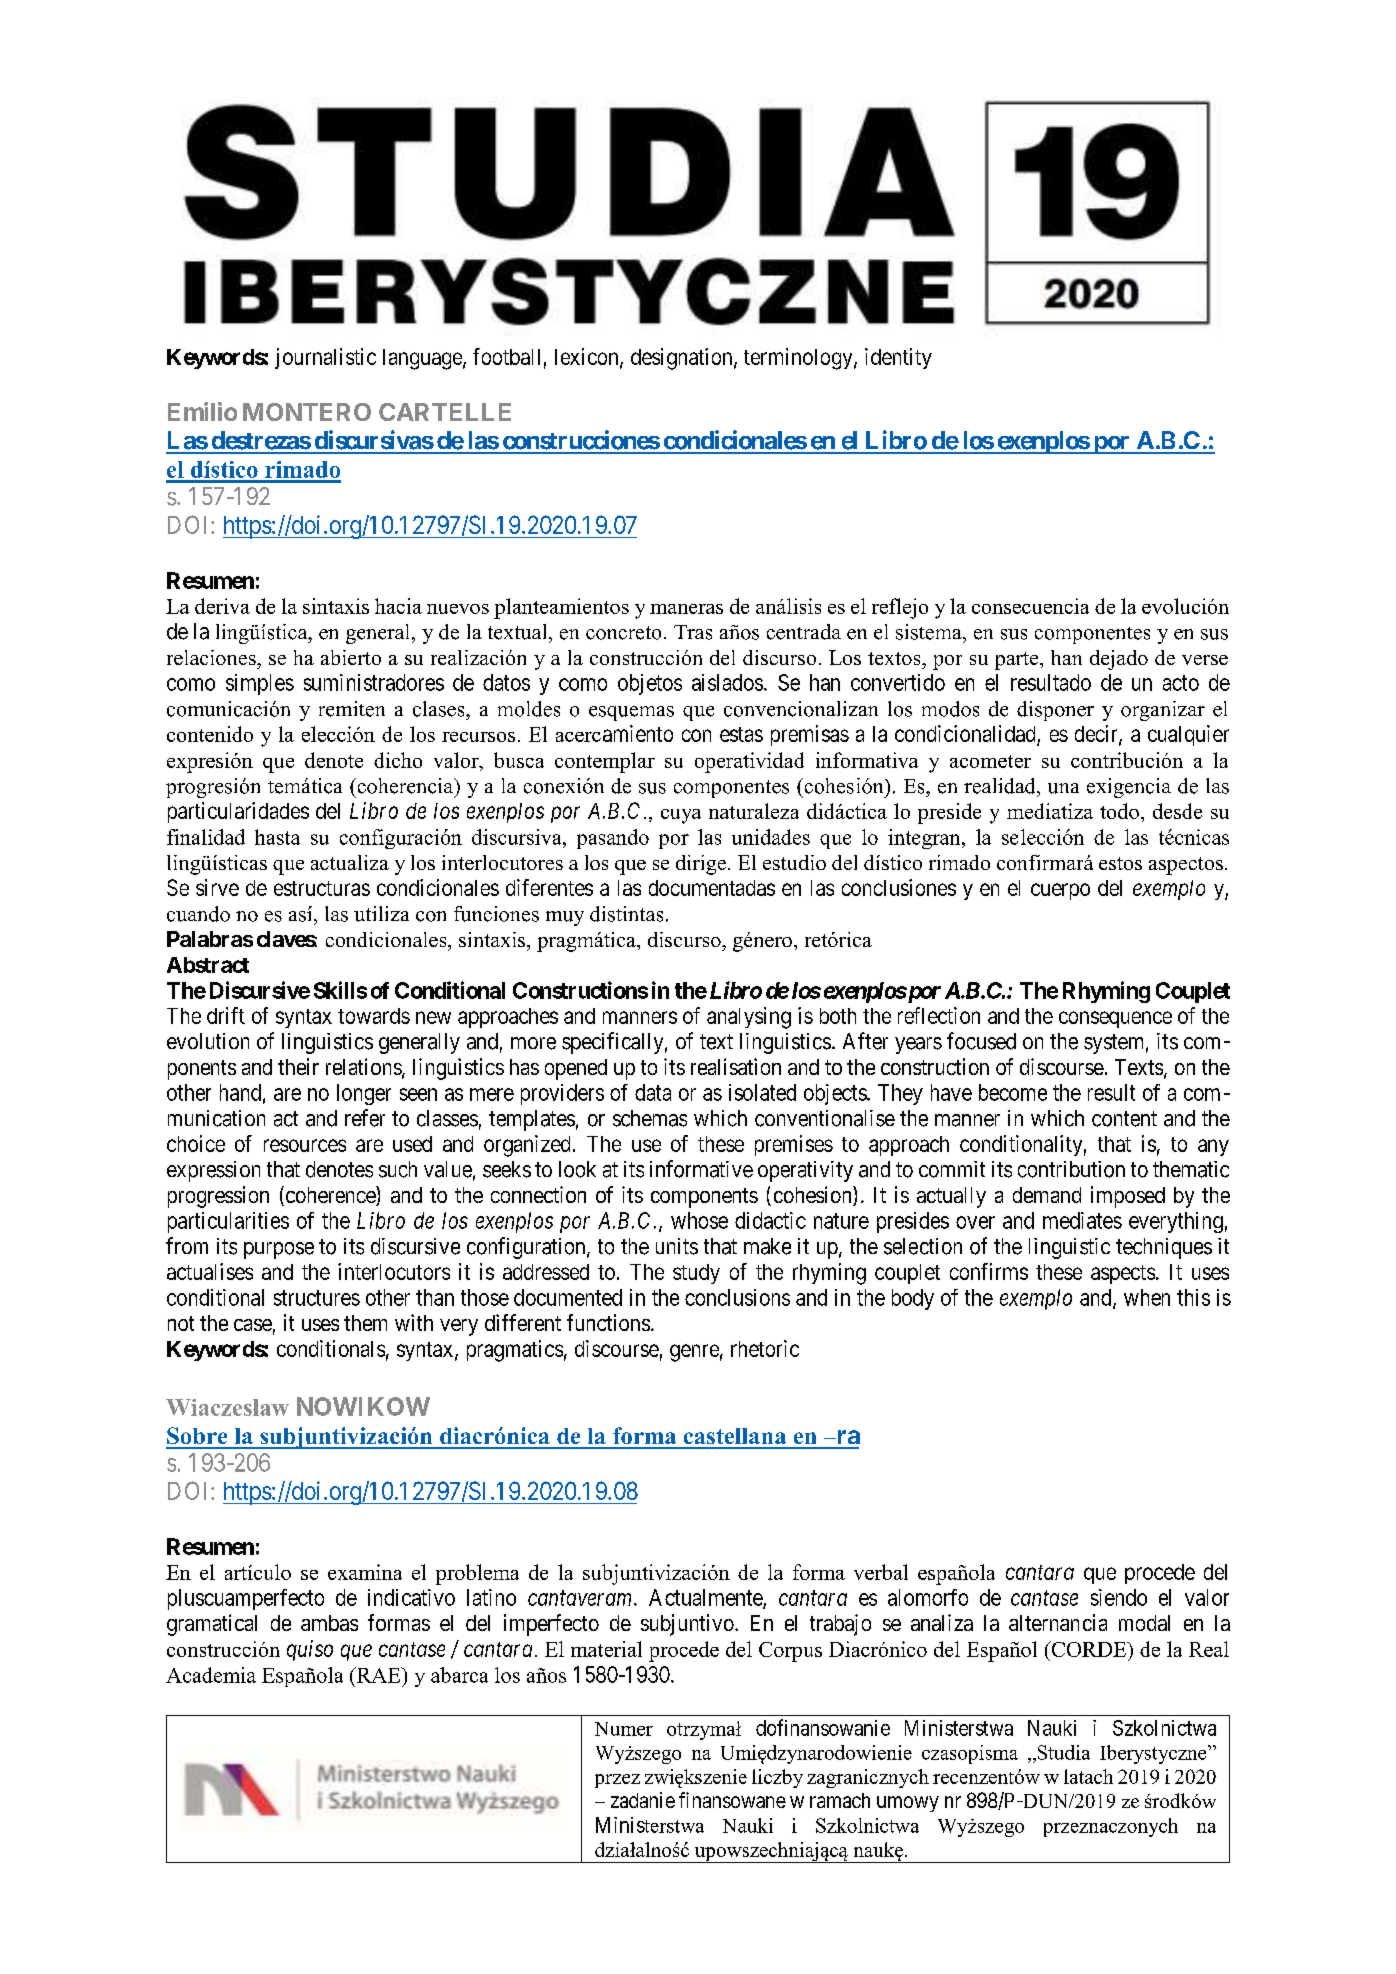 The image size is (1396, 1974). What do you see at coordinates (1123, 1274) in the page?
I see `aspects` at bounding box center [1123, 1274].
